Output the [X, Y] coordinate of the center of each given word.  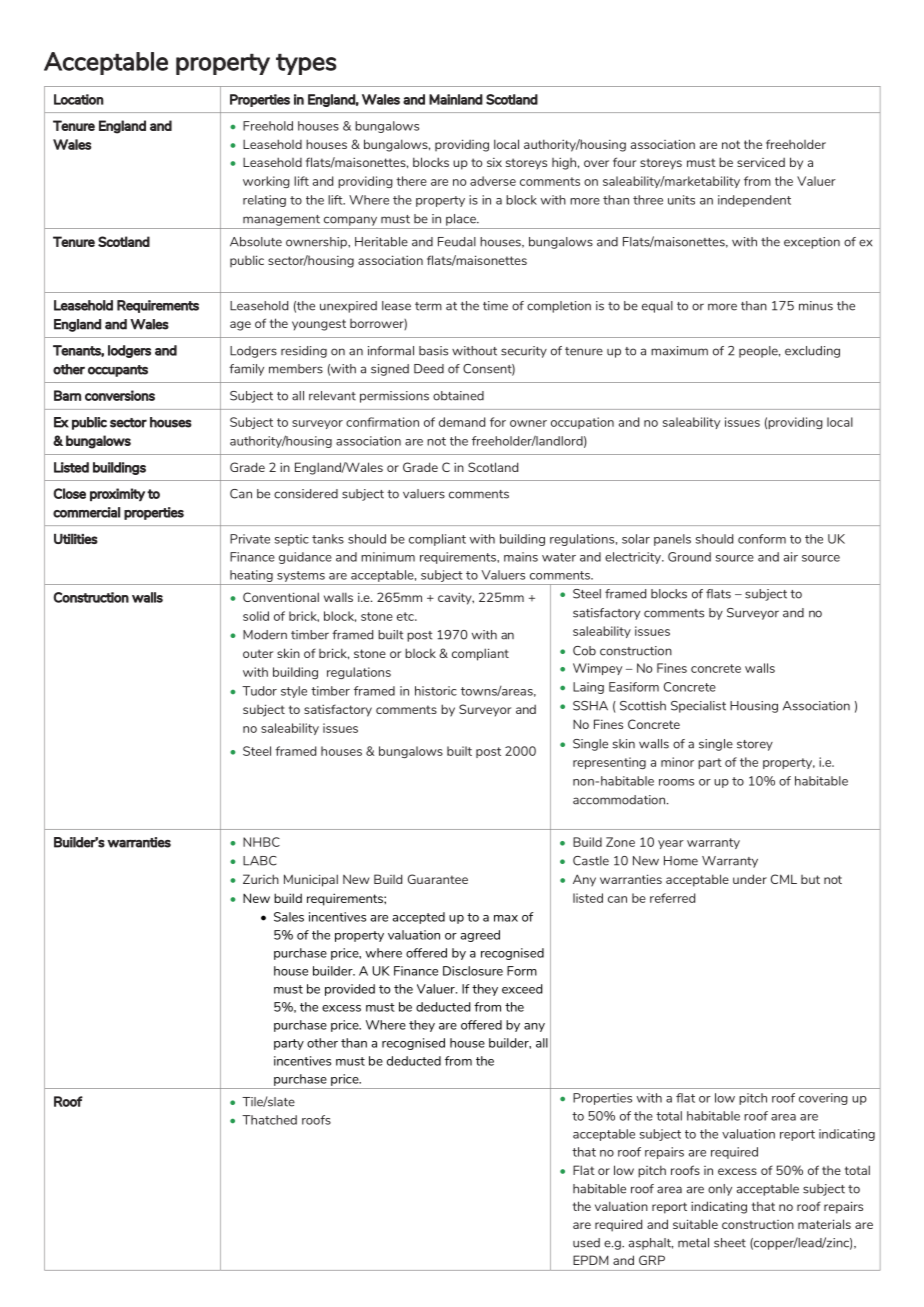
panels [672, 540]
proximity [117, 494]
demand [462, 422]
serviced [761, 162]
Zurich [261, 879]
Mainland [456, 99]
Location [79, 99]
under [750, 879]
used [586, 1243]
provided [350, 990]
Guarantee [438, 879]
